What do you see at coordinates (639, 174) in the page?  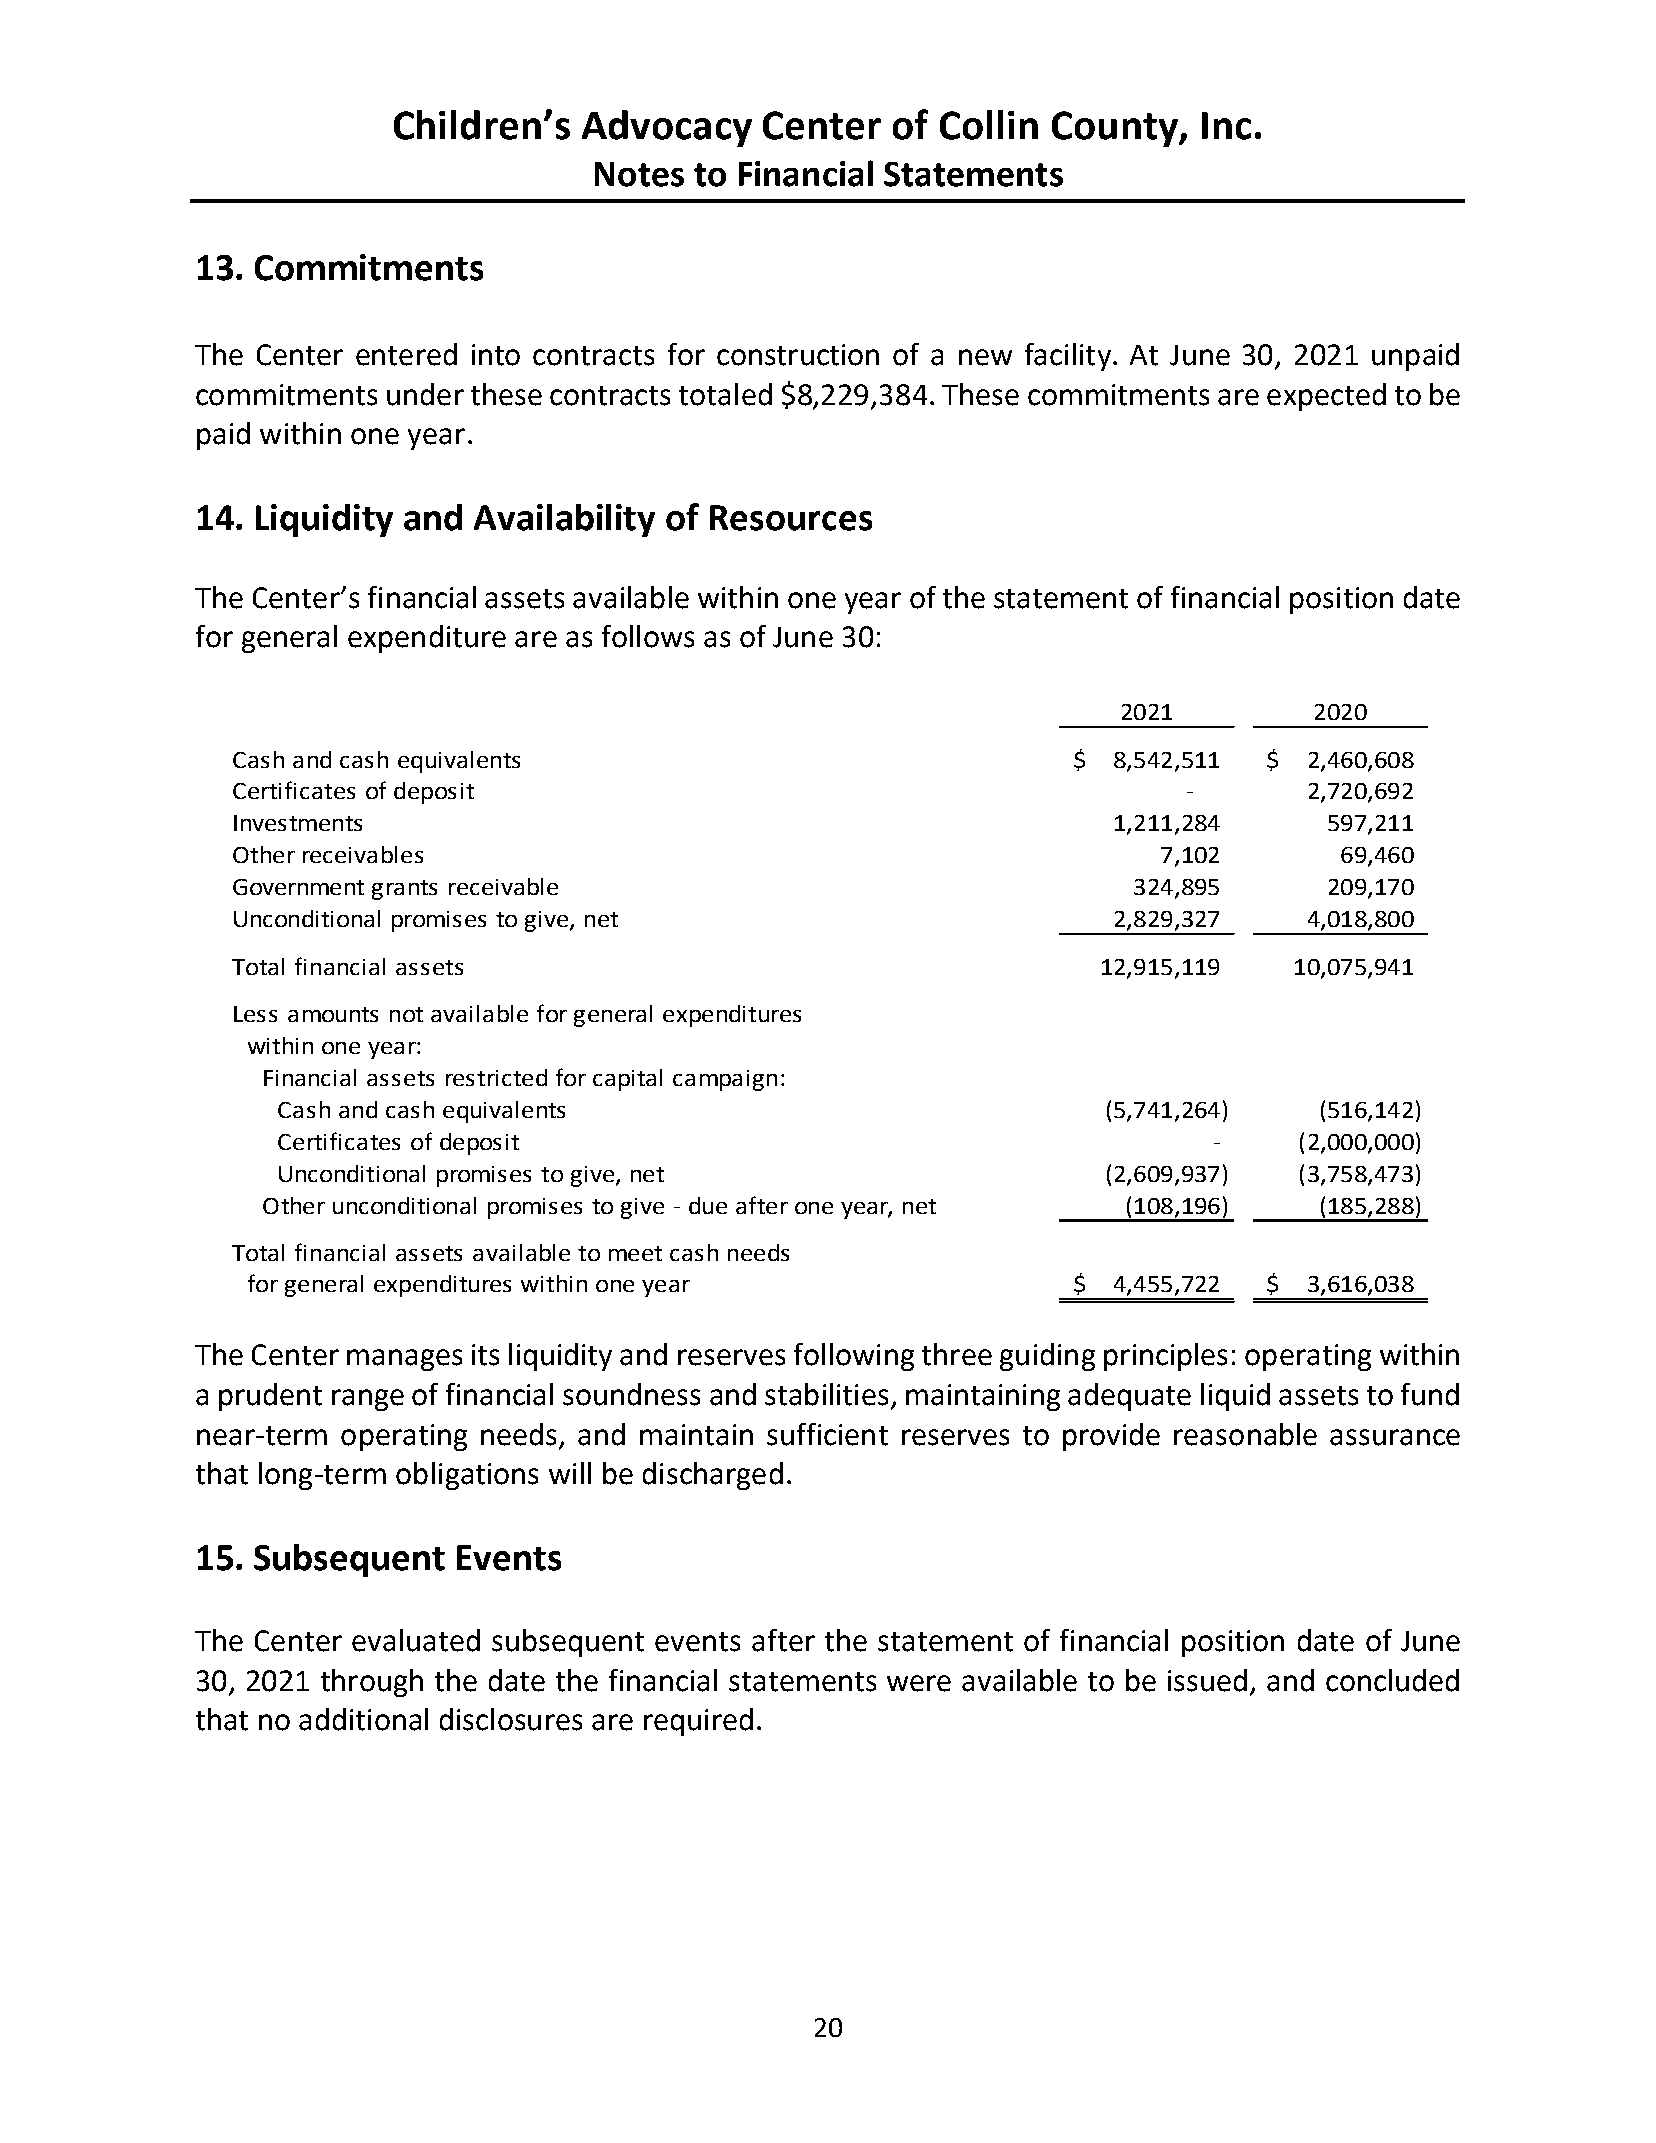 I see `Notes` at bounding box center [639, 174].
